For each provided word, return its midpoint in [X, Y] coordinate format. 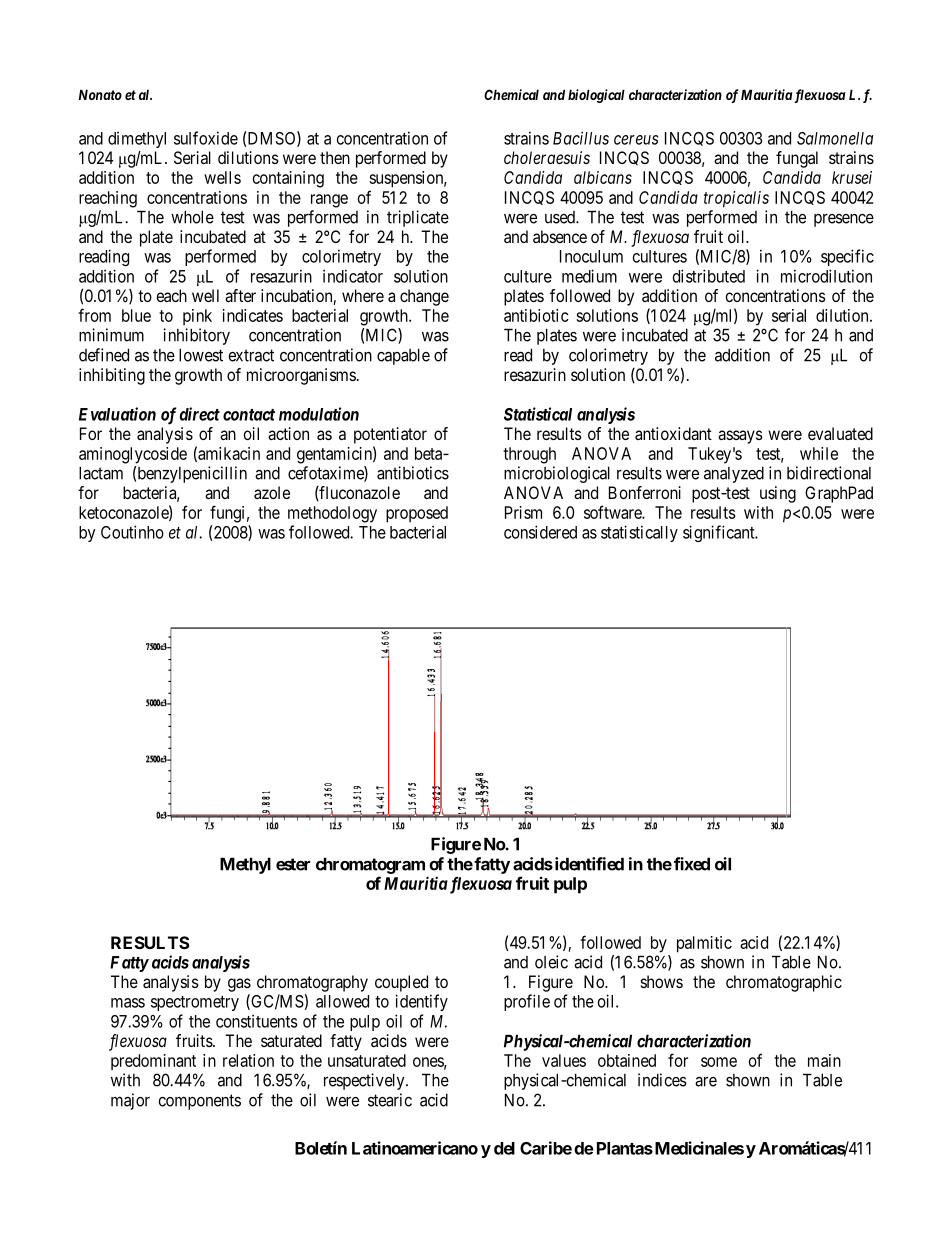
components [199, 1102]
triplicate [418, 218]
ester [293, 864]
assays [740, 437]
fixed [692, 864]
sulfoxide [206, 138]
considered [540, 532]
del [504, 1148]
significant [720, 533]
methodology [332, 514]
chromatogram [370, 865]
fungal [797, 159]
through [529, 455]
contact [249, 415]
